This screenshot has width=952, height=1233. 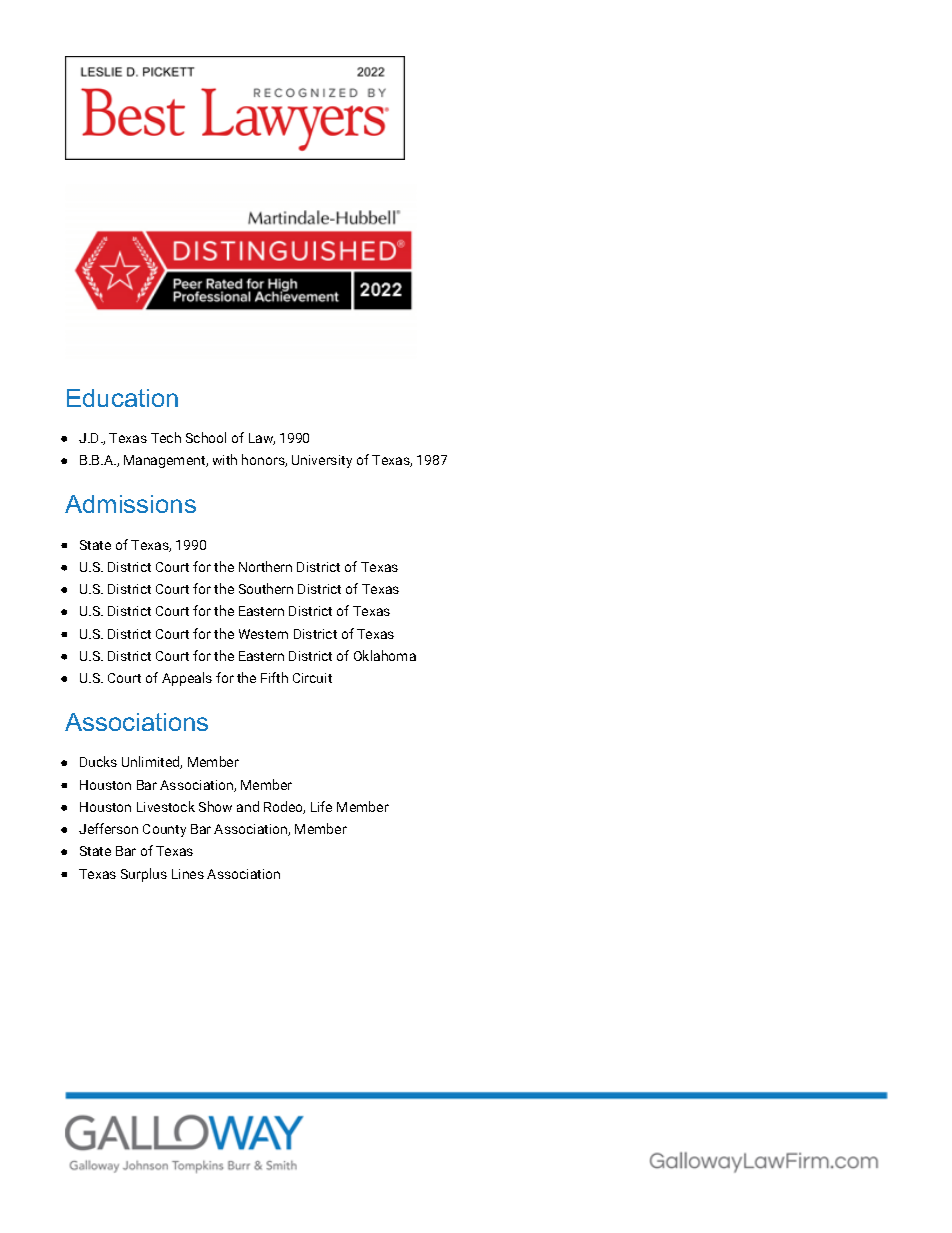 What do you see at coordinates (312, 678) in the screenshot?
I see `Circuit` at bounding box center [312, 678].
